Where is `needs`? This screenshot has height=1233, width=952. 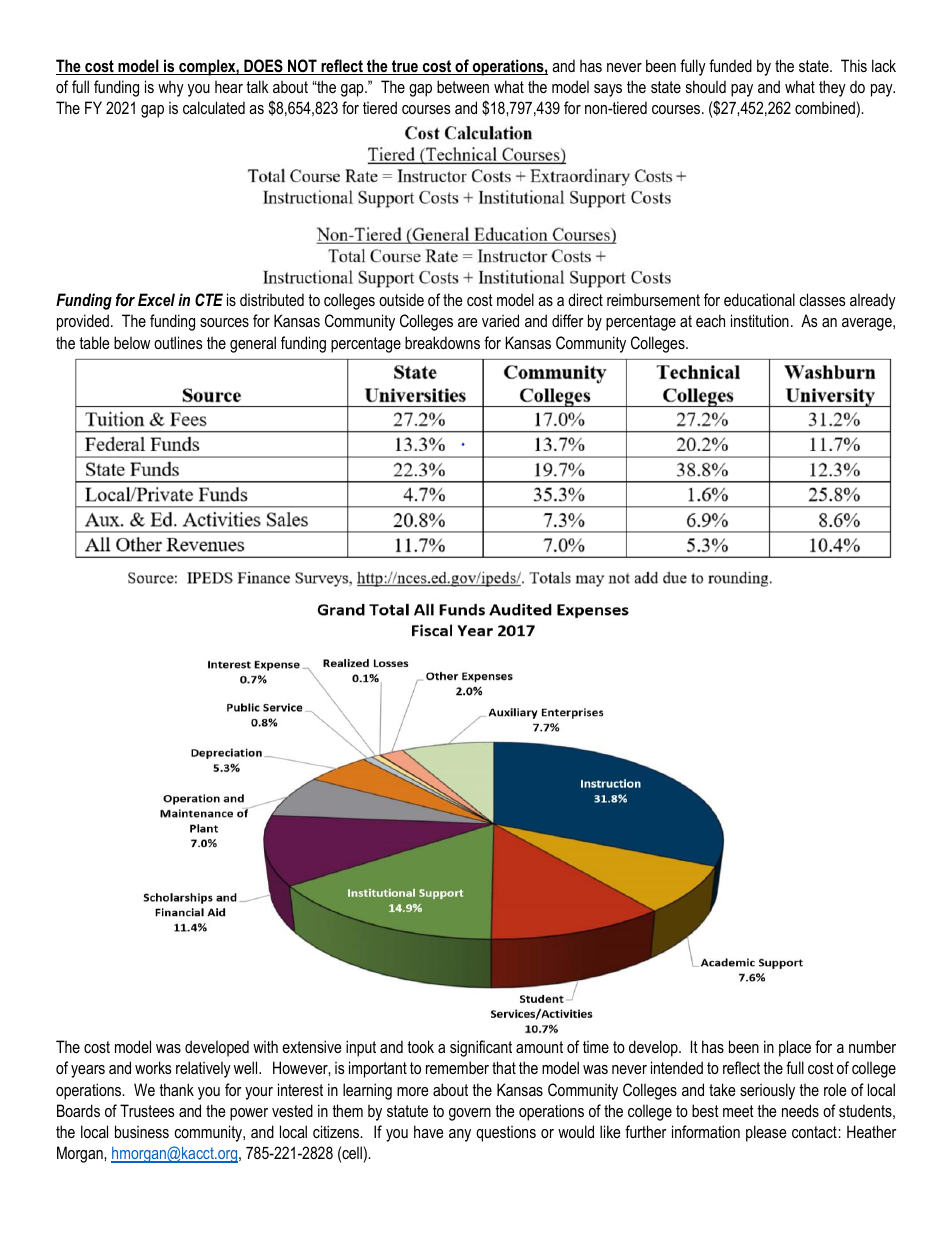 needs is located at coordinates (800, 1110).
